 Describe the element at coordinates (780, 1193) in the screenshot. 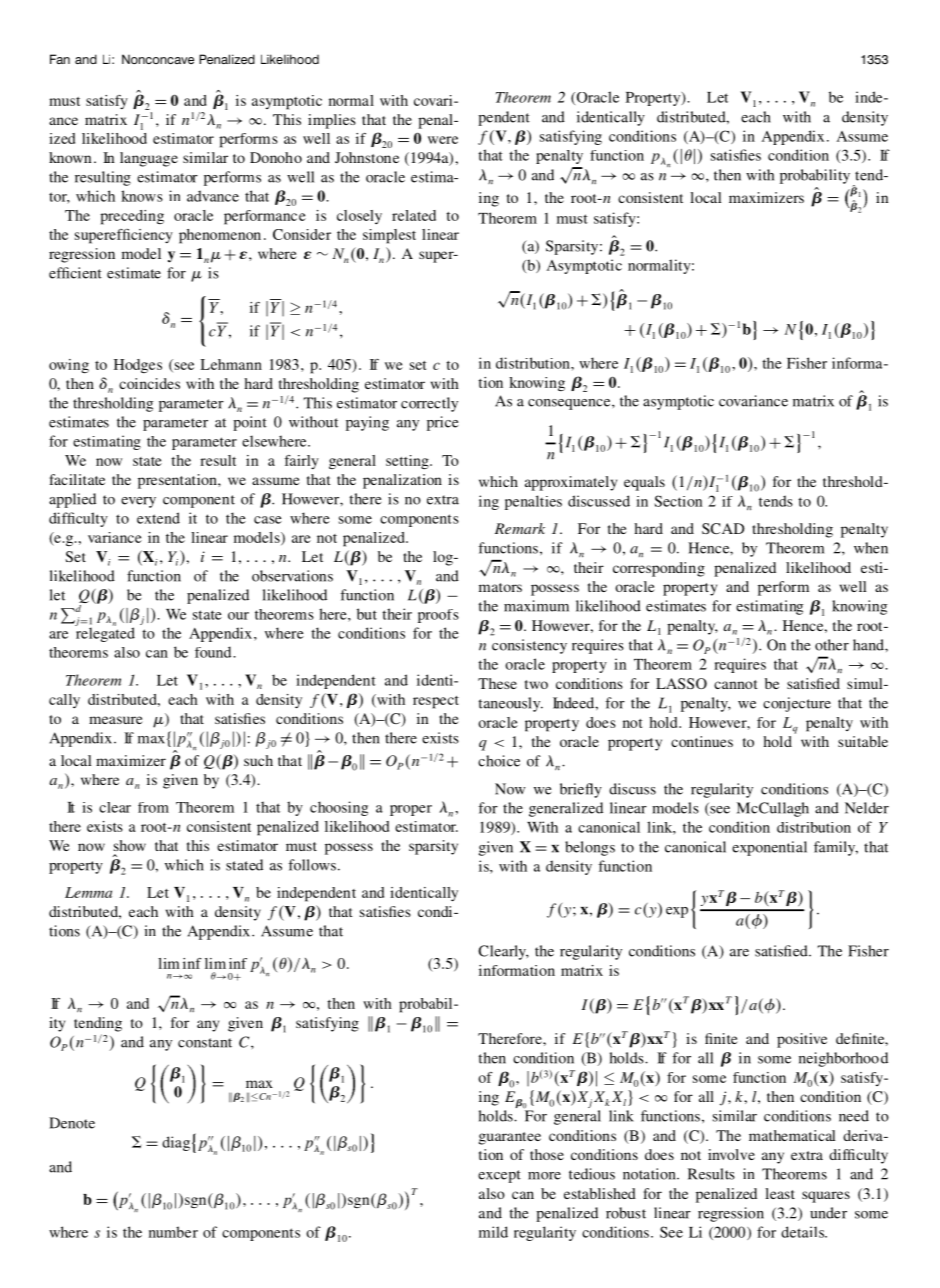

I see `least` at that location.
